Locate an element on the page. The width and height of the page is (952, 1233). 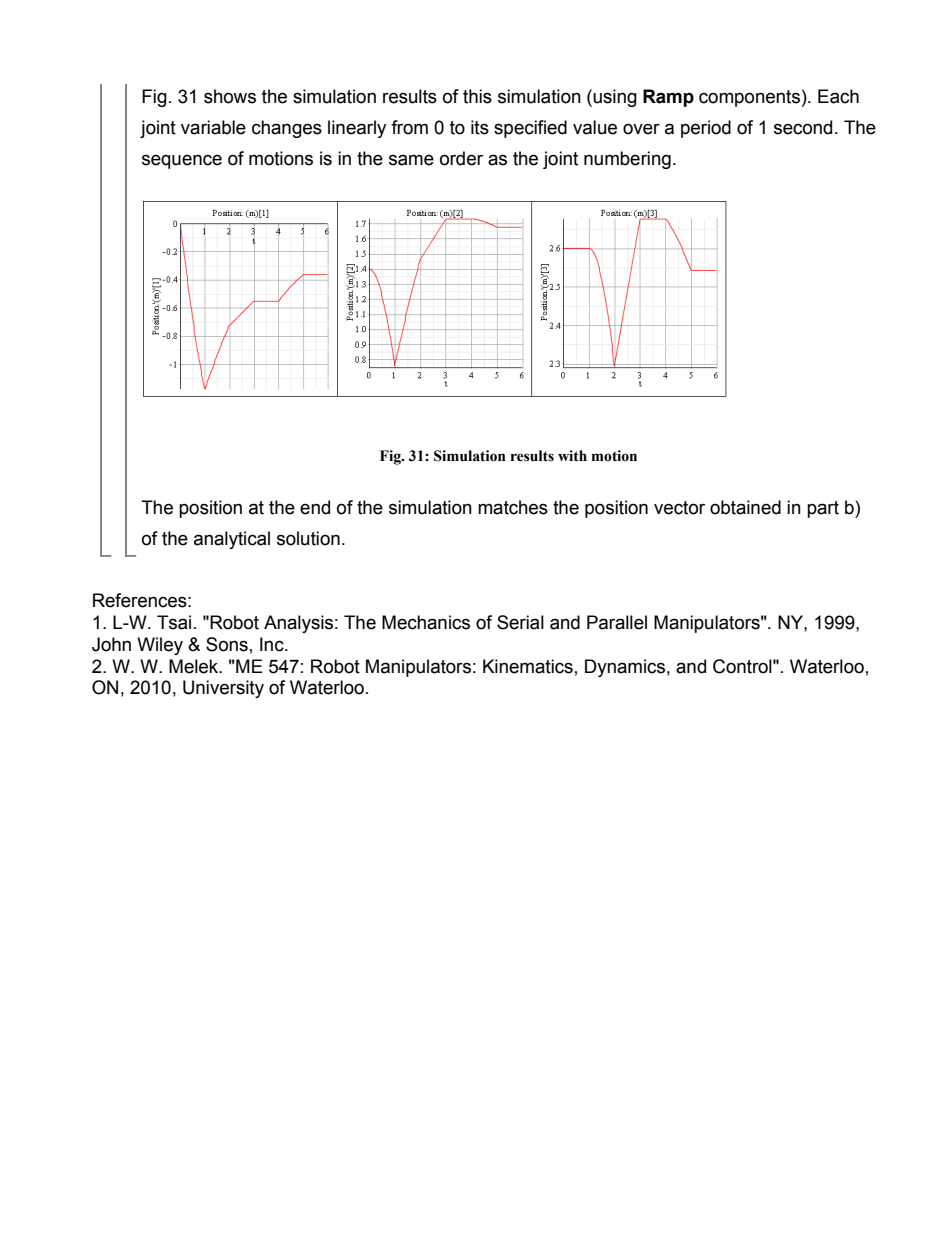
obtained is located at coordinates (745, 507).
